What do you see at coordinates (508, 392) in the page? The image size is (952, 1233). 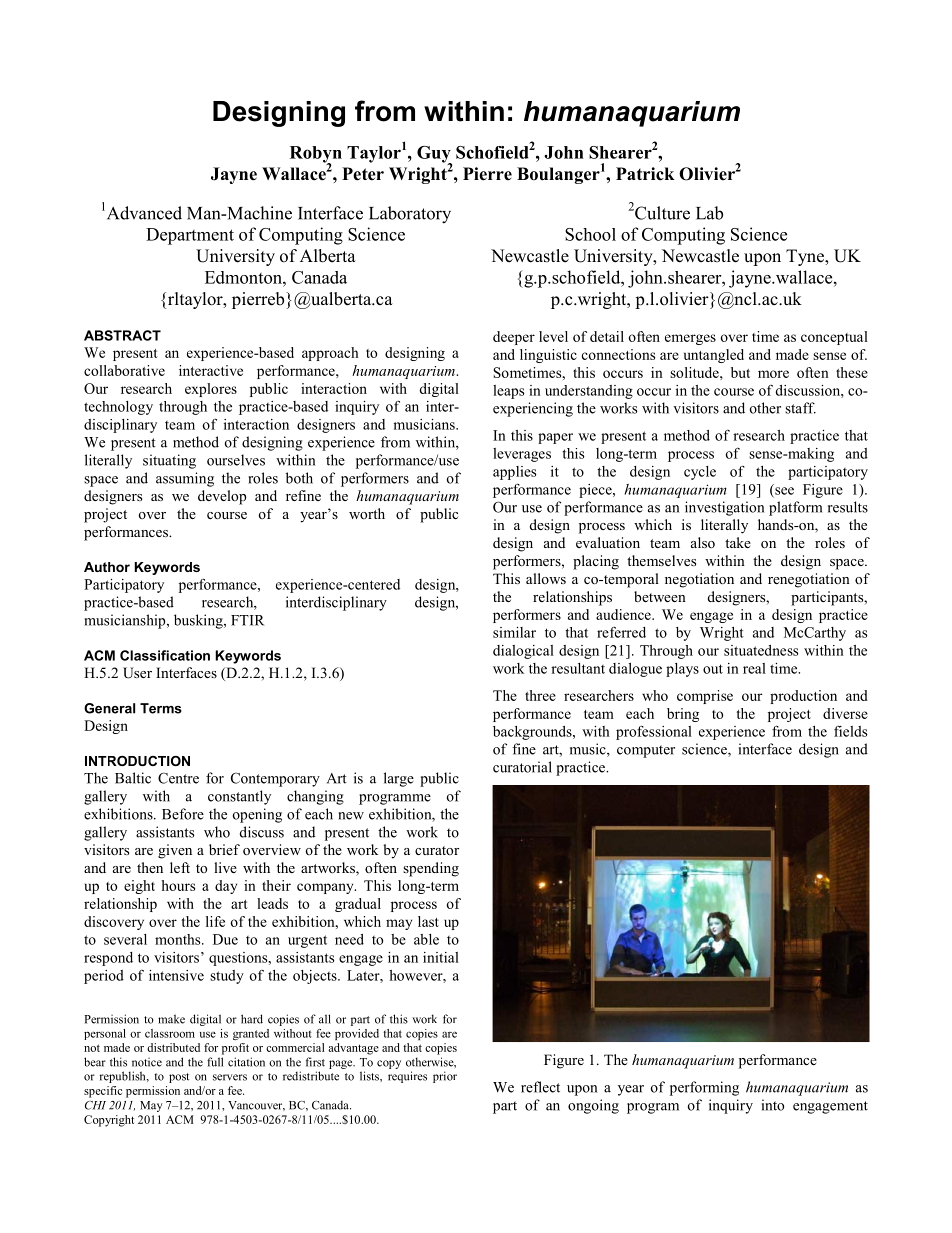 I see `leaps` at bounding box center [508, 392].
